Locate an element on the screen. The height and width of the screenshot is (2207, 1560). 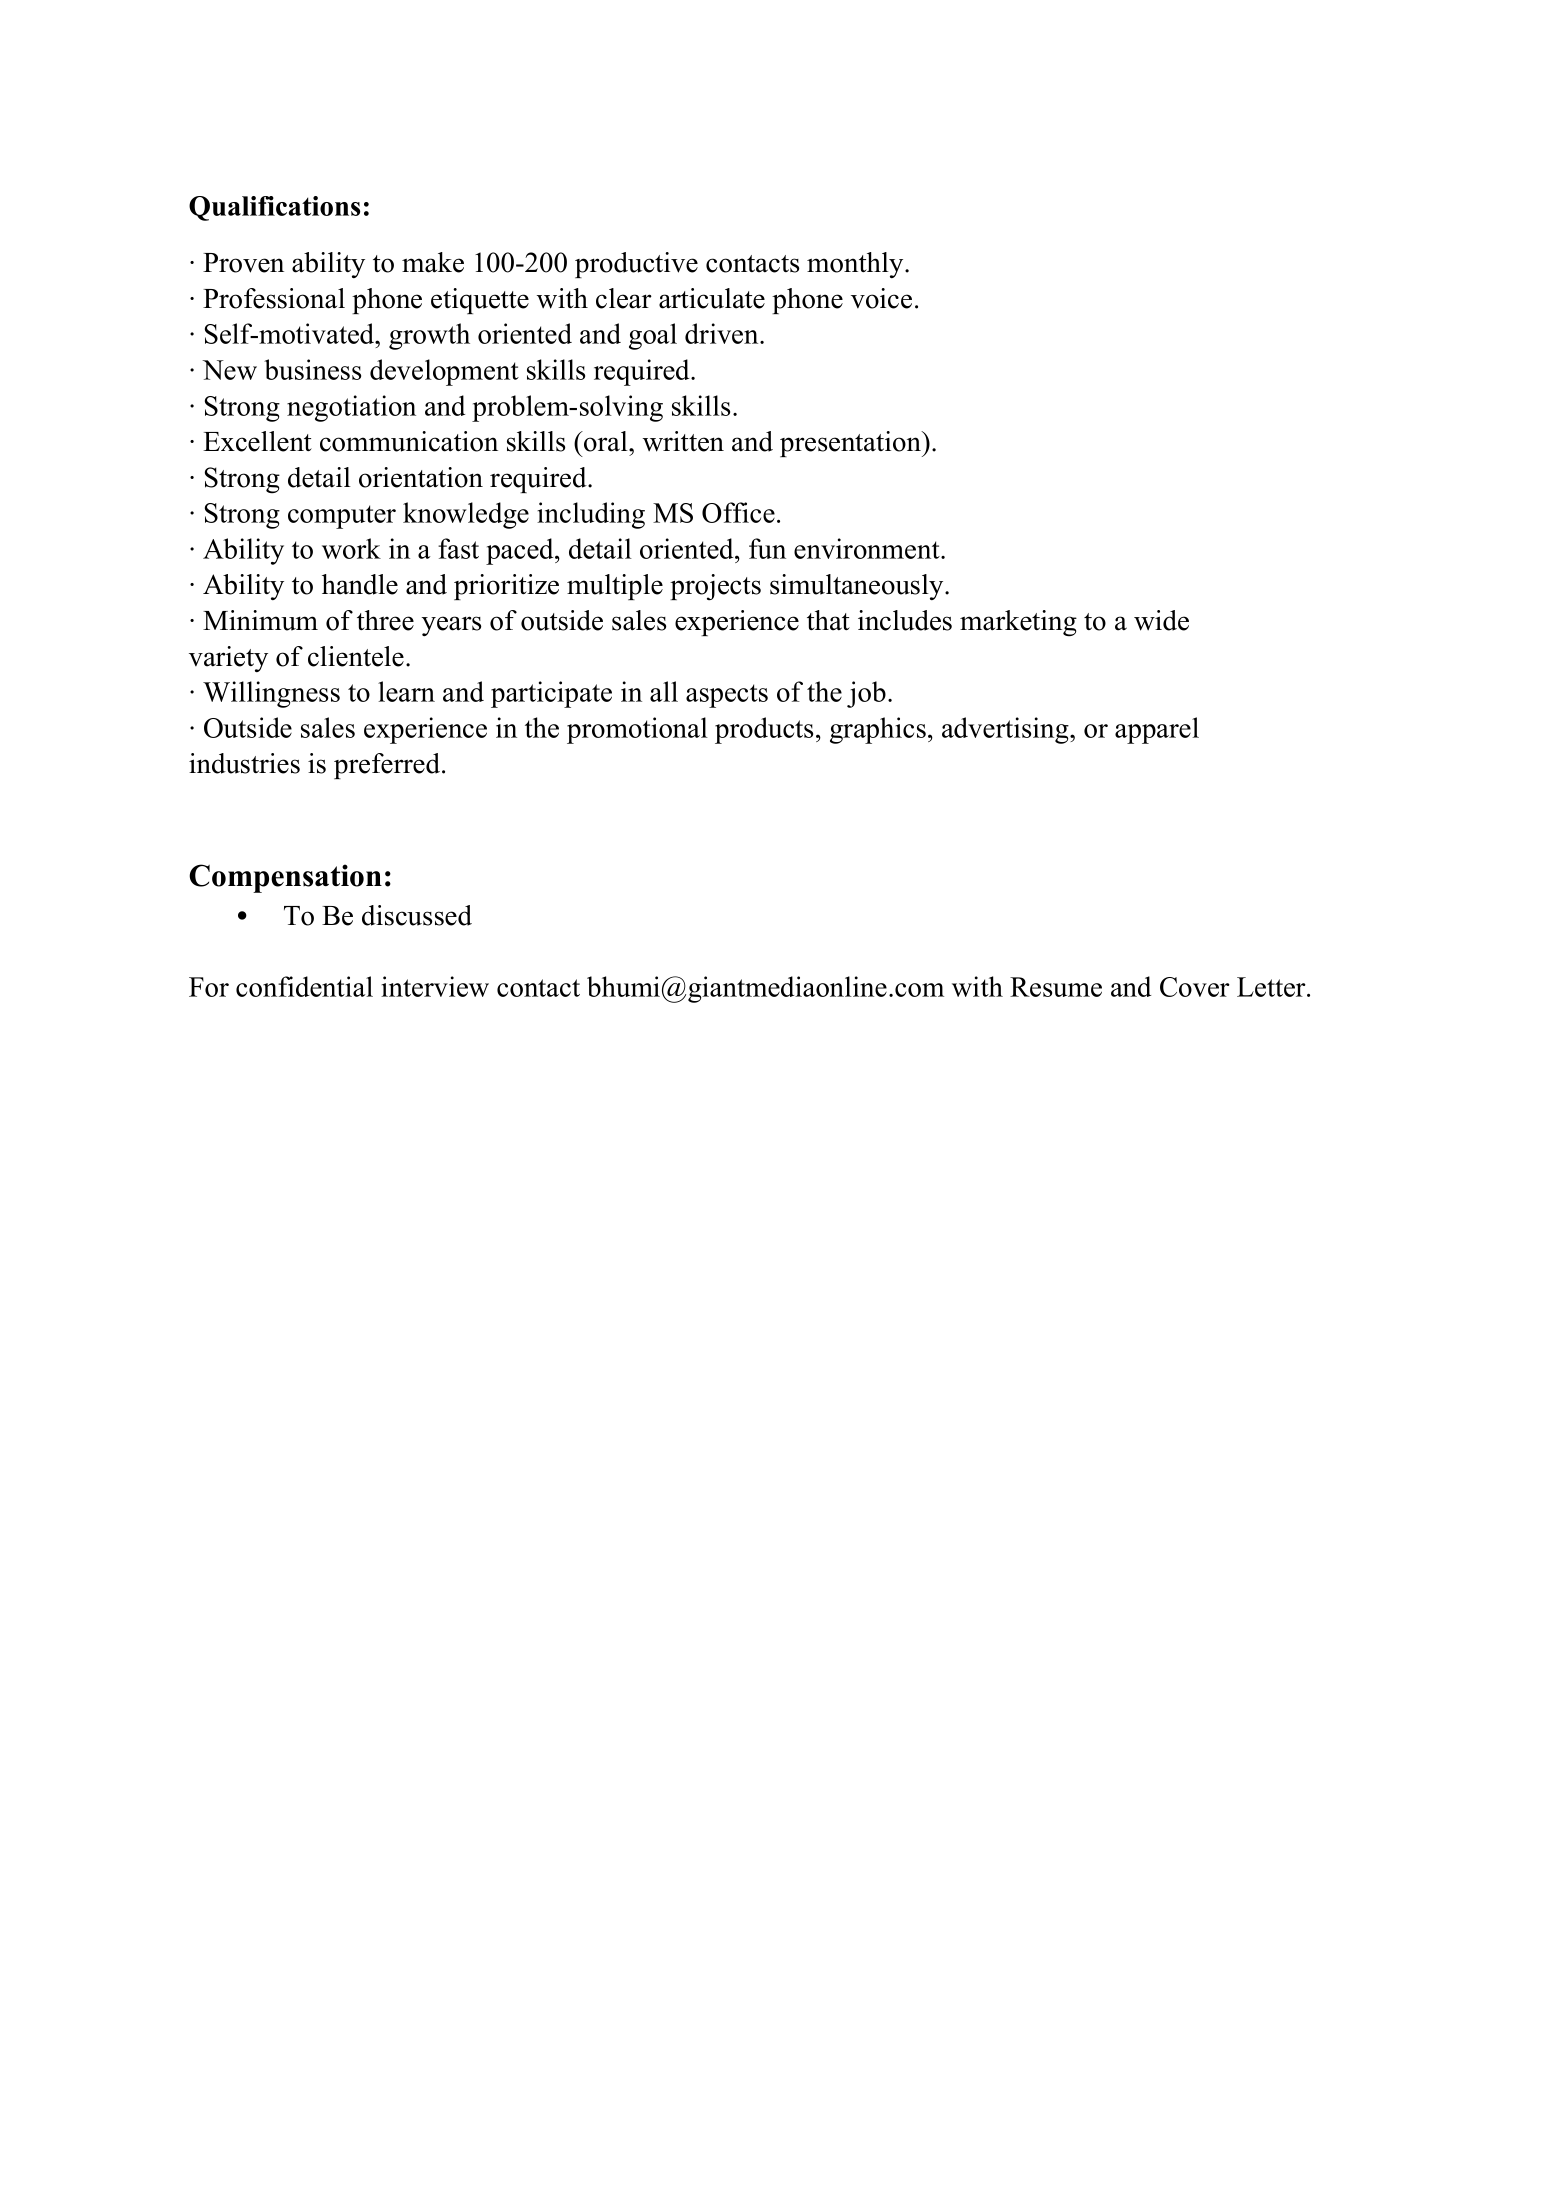
monthly is located at coordinates (856, 265).
